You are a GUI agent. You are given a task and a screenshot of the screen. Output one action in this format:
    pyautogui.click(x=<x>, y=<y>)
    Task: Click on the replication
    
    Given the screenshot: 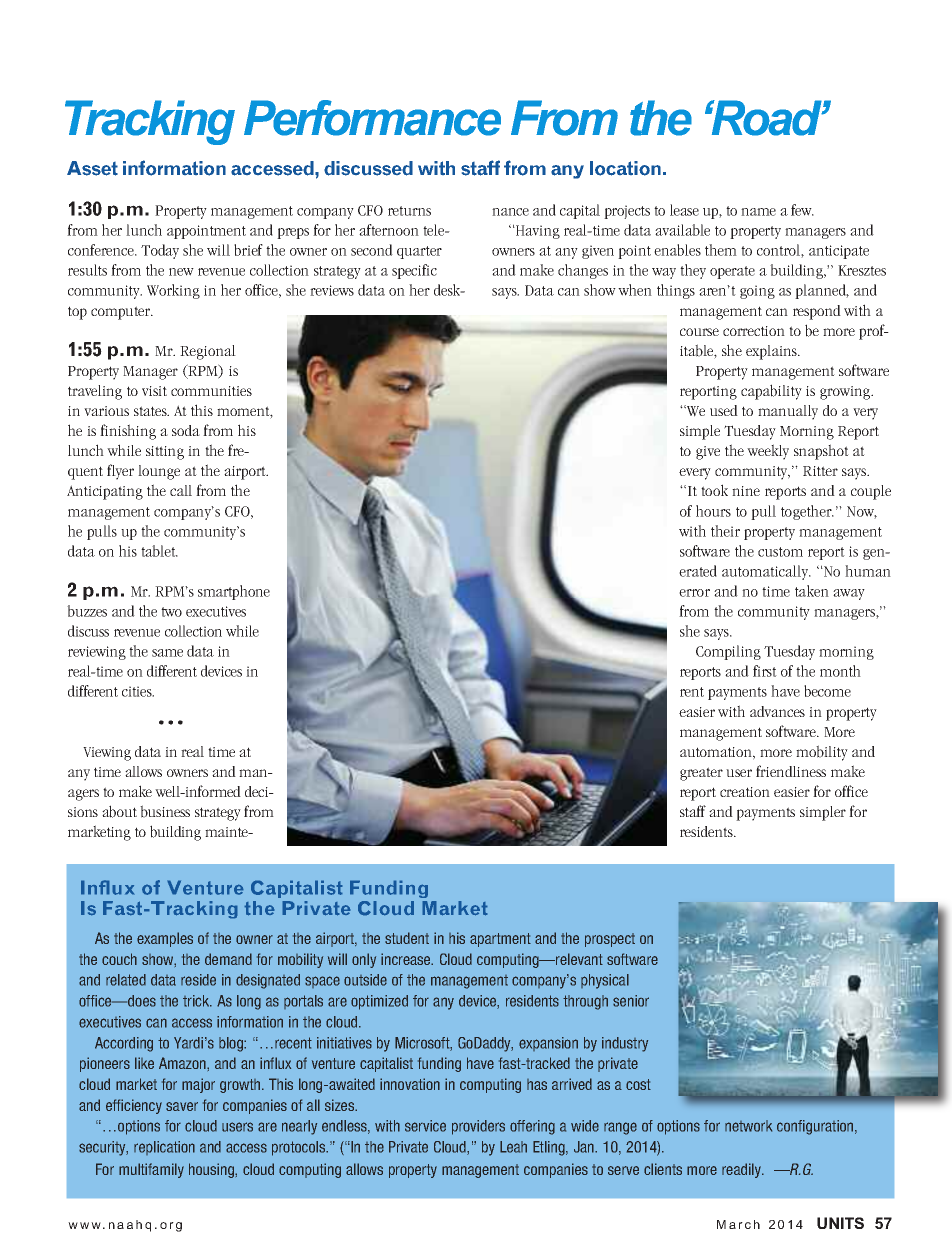 What is the action you would take?
    pyautogui.click(x=164, y=1148)
